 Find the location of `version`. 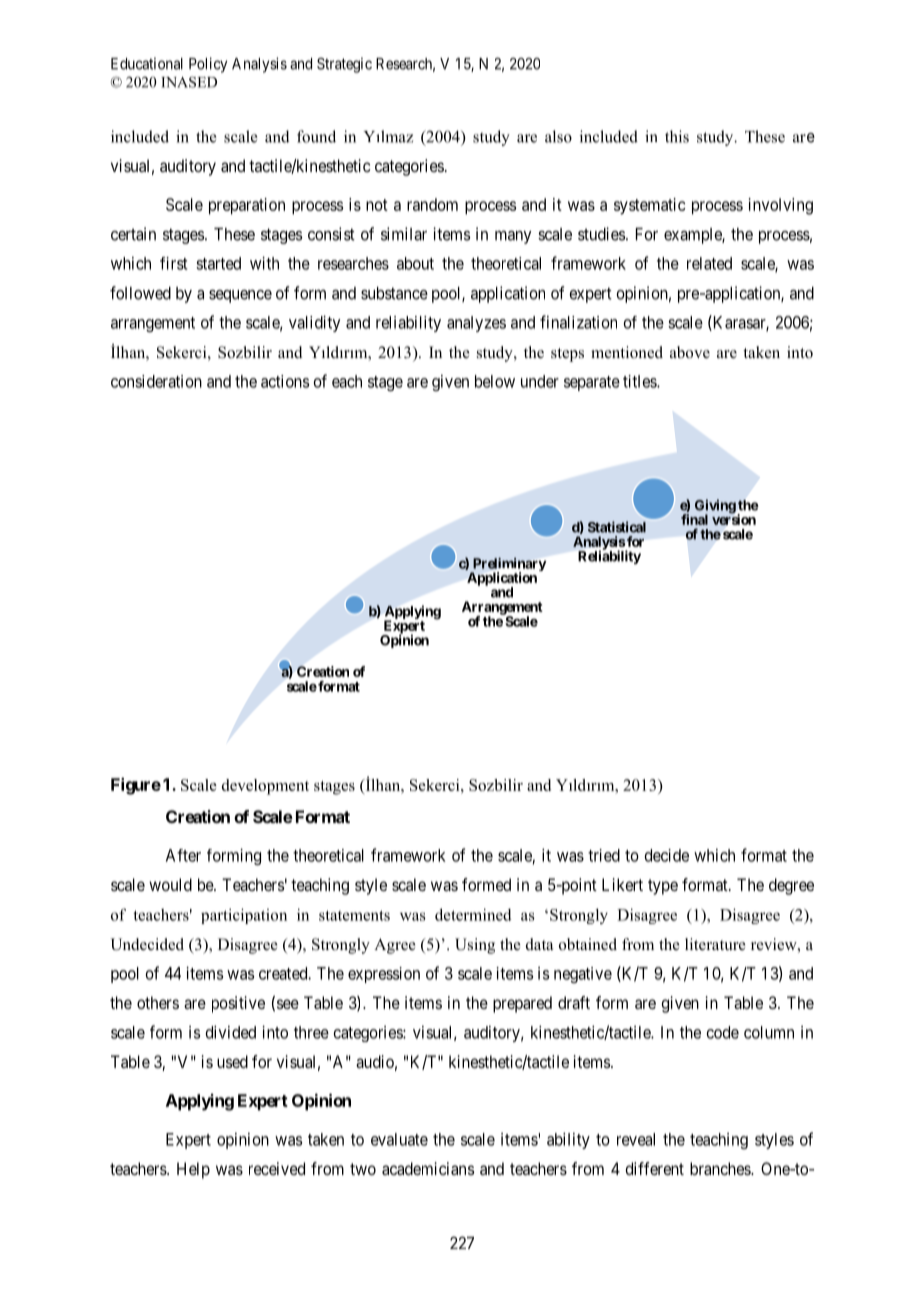

version is located at coordinates (734, 519).
